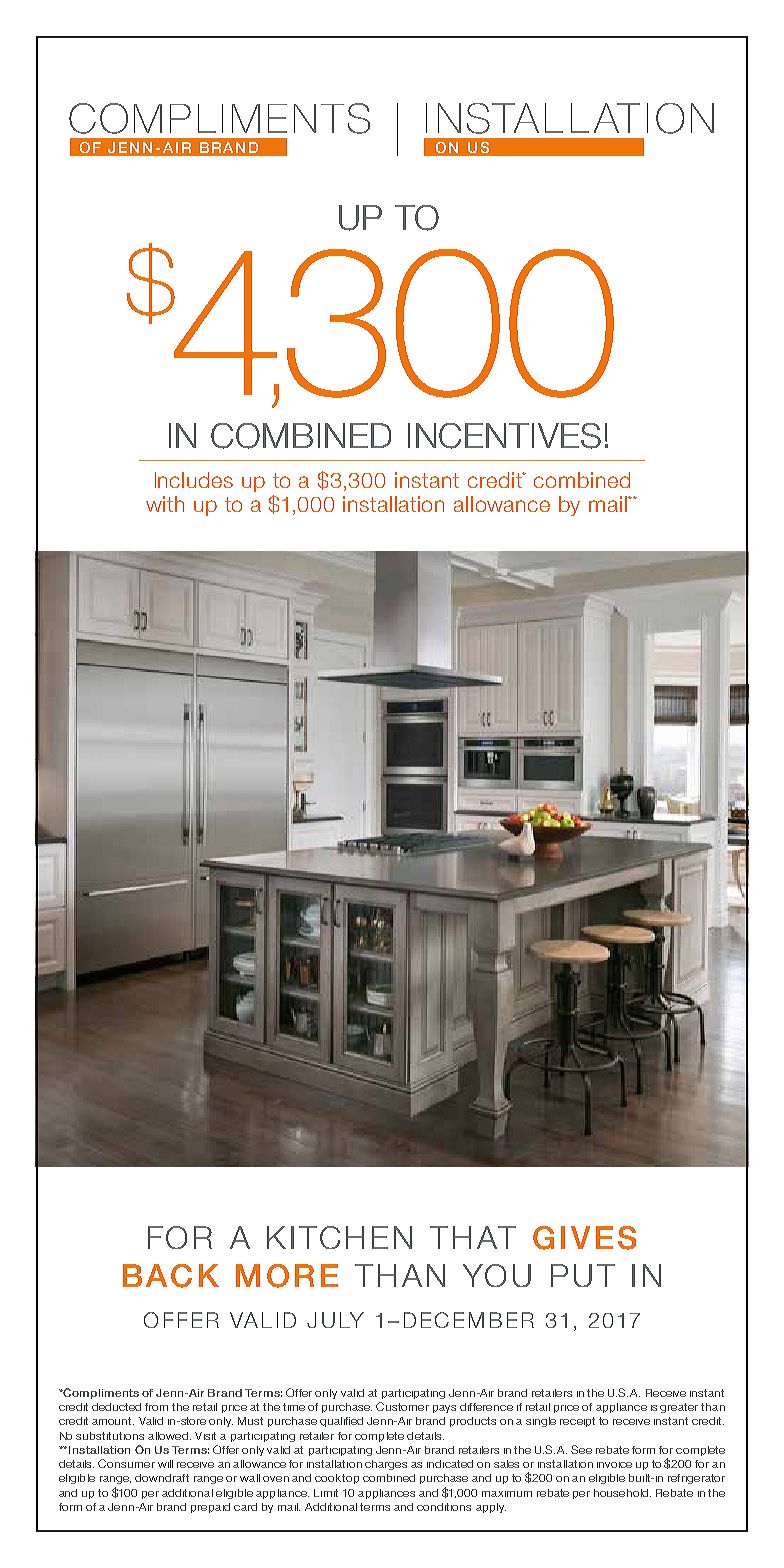 The height and width of the screenshot is (1568, 784). What do you see at coordinates (541, 1422) in the screenshot?
I see `single` at bounding box center [541, 1422].
